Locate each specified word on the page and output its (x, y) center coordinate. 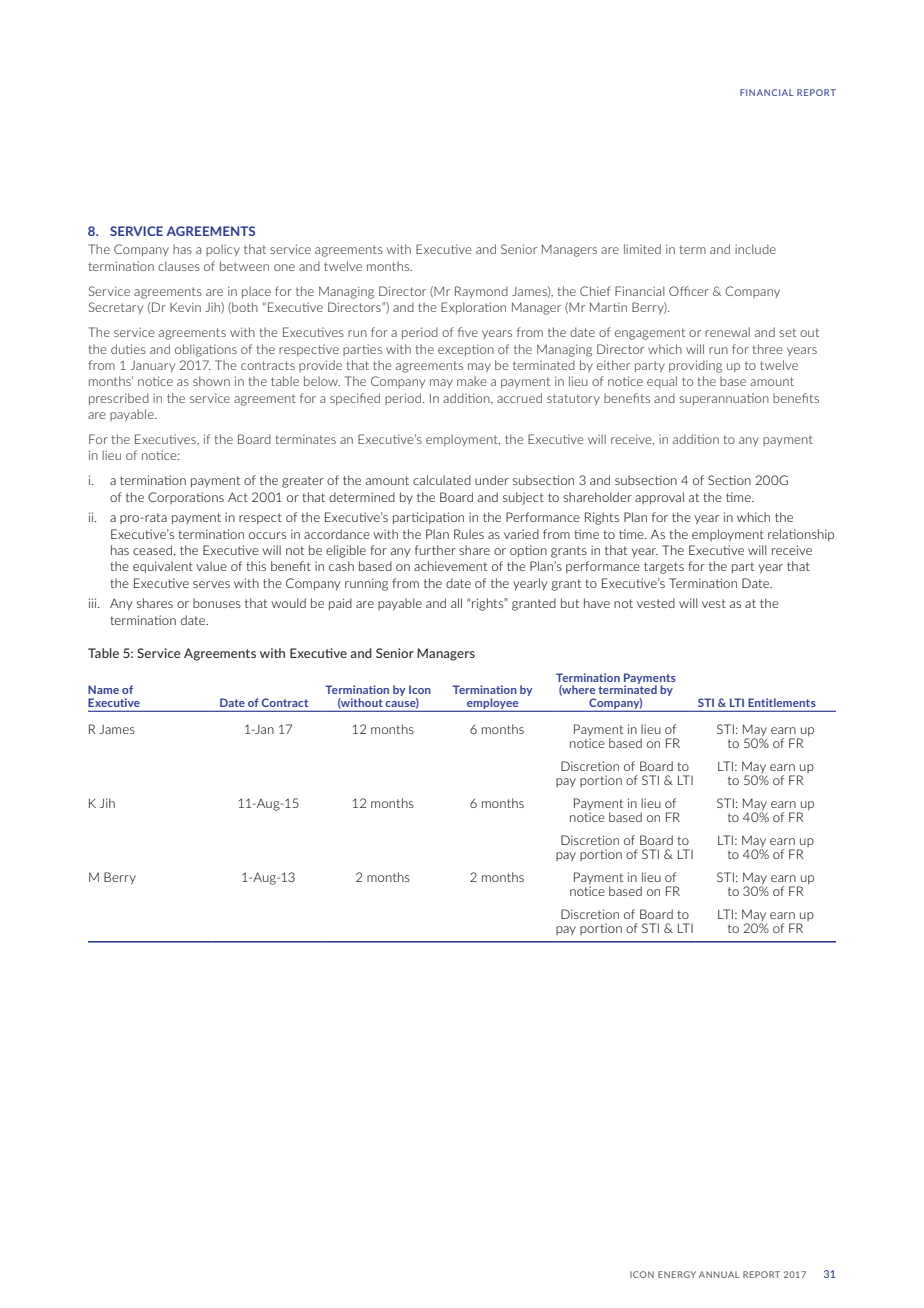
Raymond (481, 292)
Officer (689, 291)
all (456, 603)
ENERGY (677, 1274)
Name (103, 689)
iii (94, 603)
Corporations (186, 498)
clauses (179, 266)
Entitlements (782, 702)
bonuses (217, 603)
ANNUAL (719, 1274)
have (597, 603)
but (570, 603)
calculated (442, 480)
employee (493, 704)
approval (659, 498)
